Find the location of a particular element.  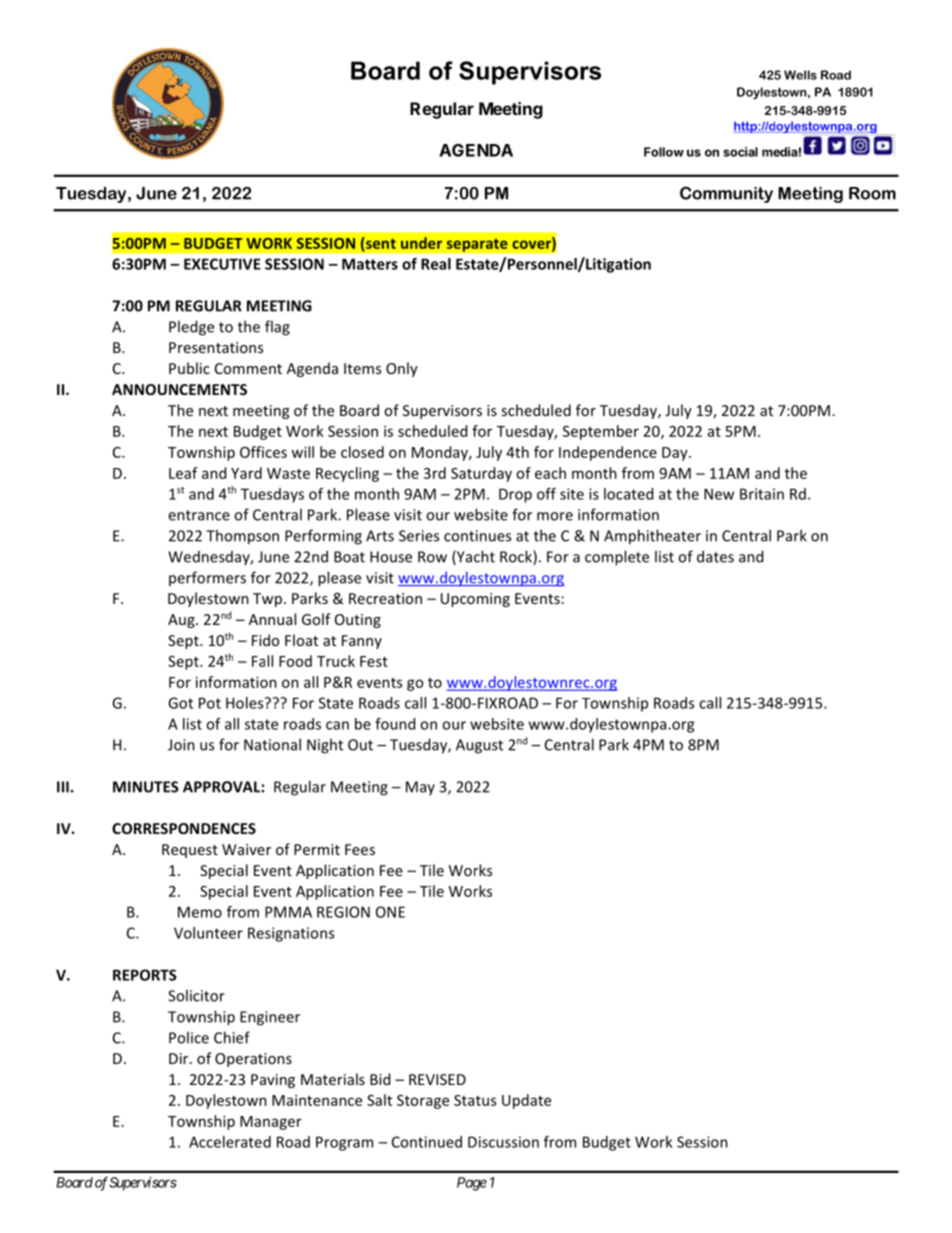

Only is located at coordinates (402, 369).
